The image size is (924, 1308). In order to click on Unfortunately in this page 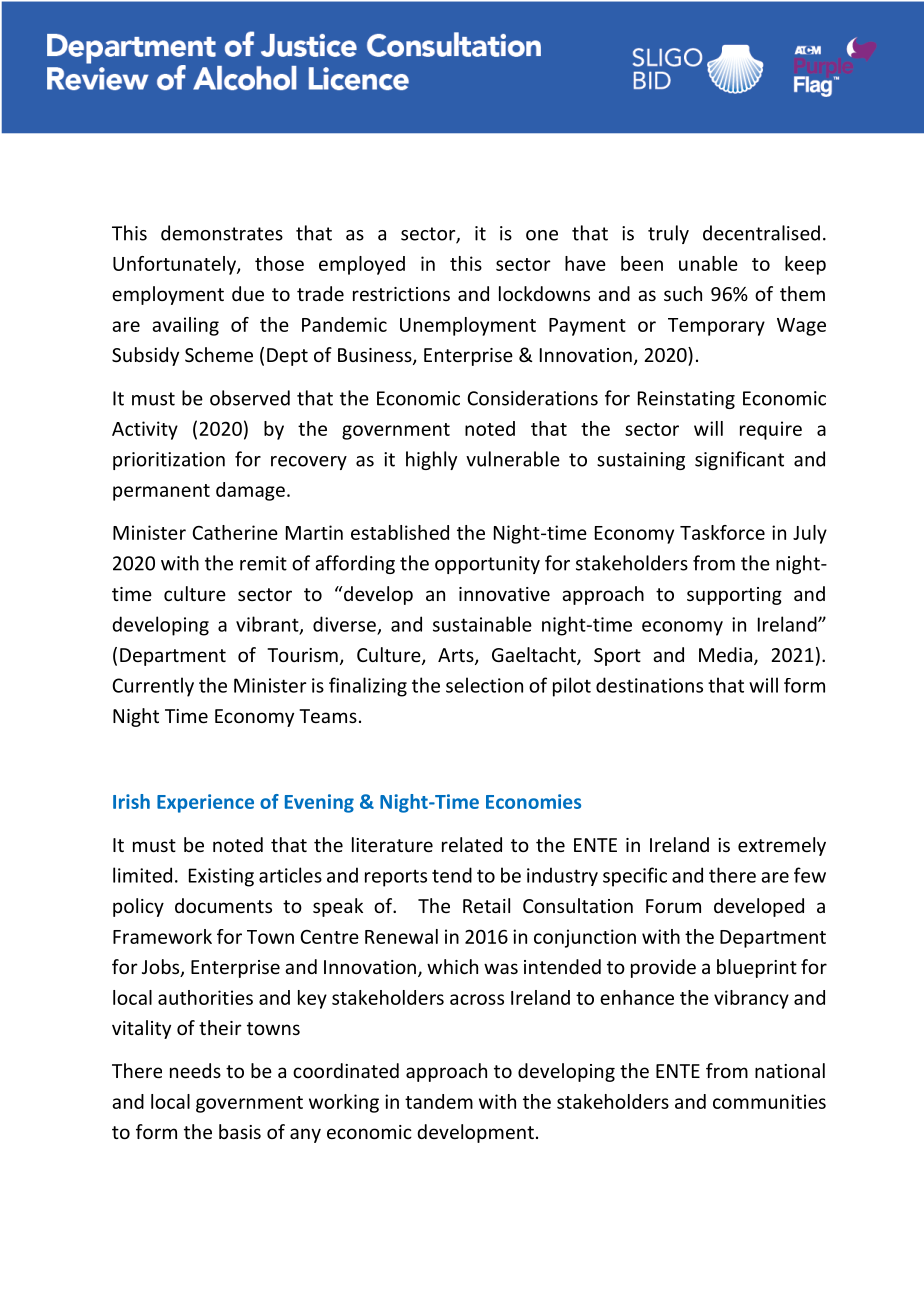, I will do `click(175, 265)`.
